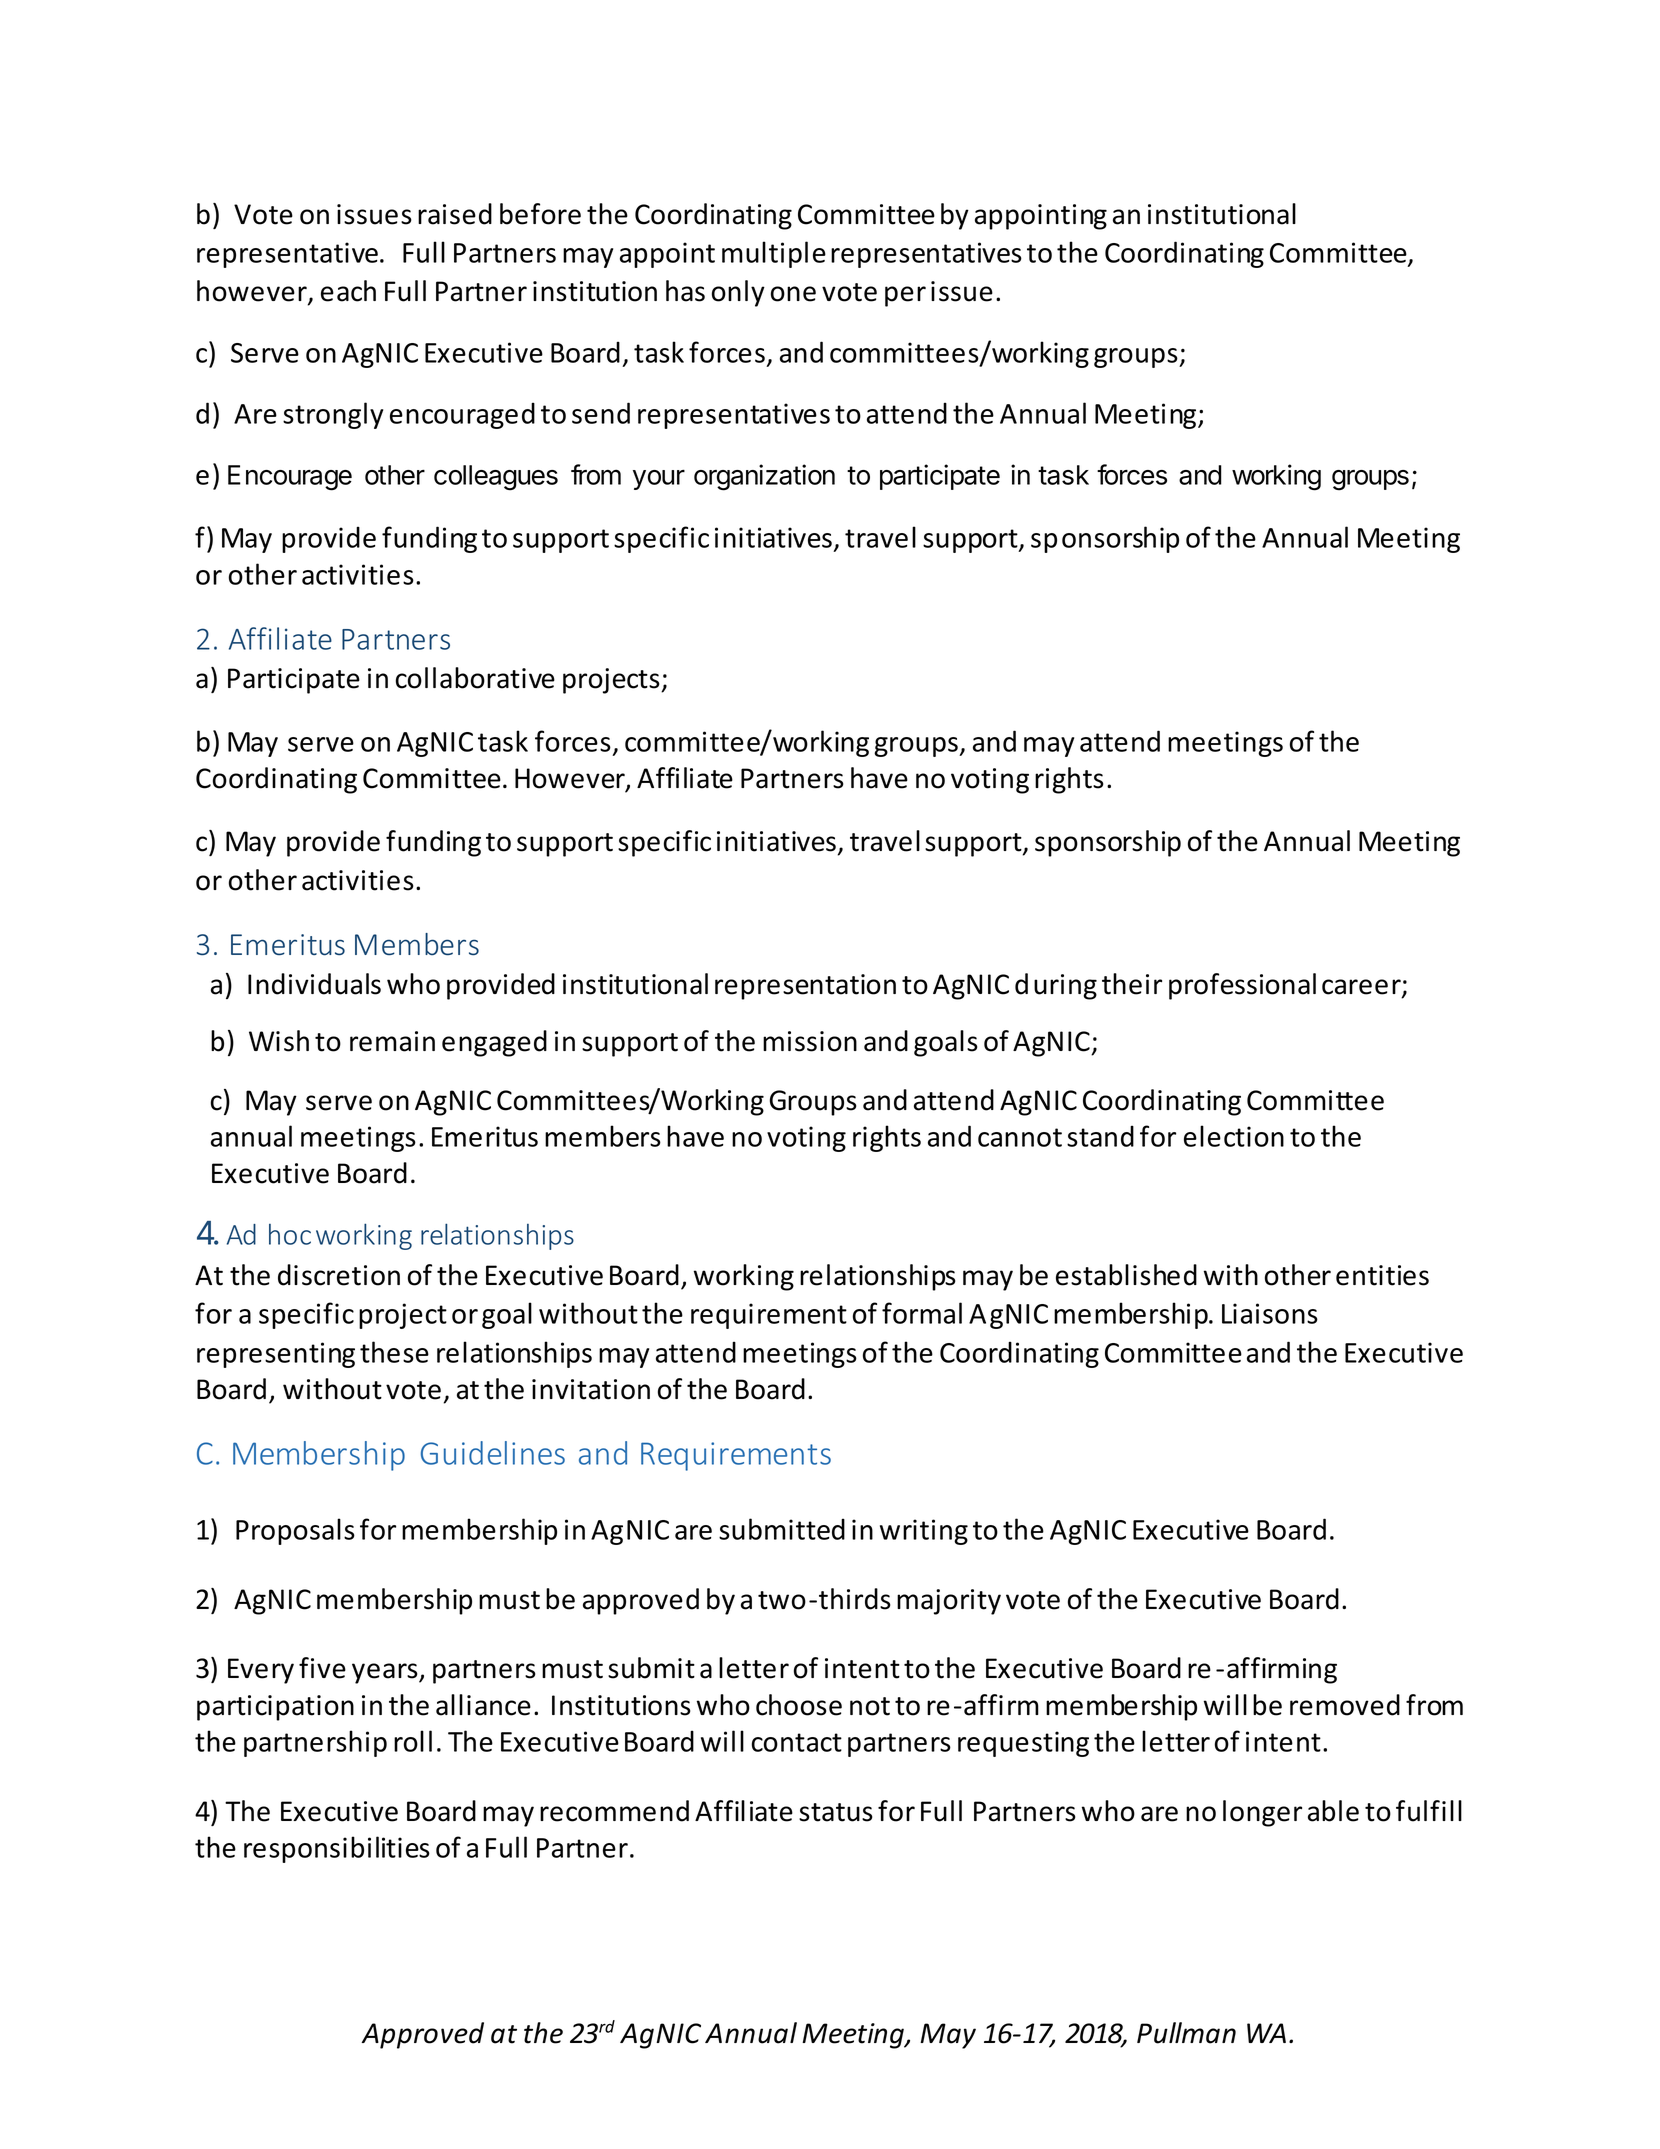  I want to click on election, so click(1234, 1136).
